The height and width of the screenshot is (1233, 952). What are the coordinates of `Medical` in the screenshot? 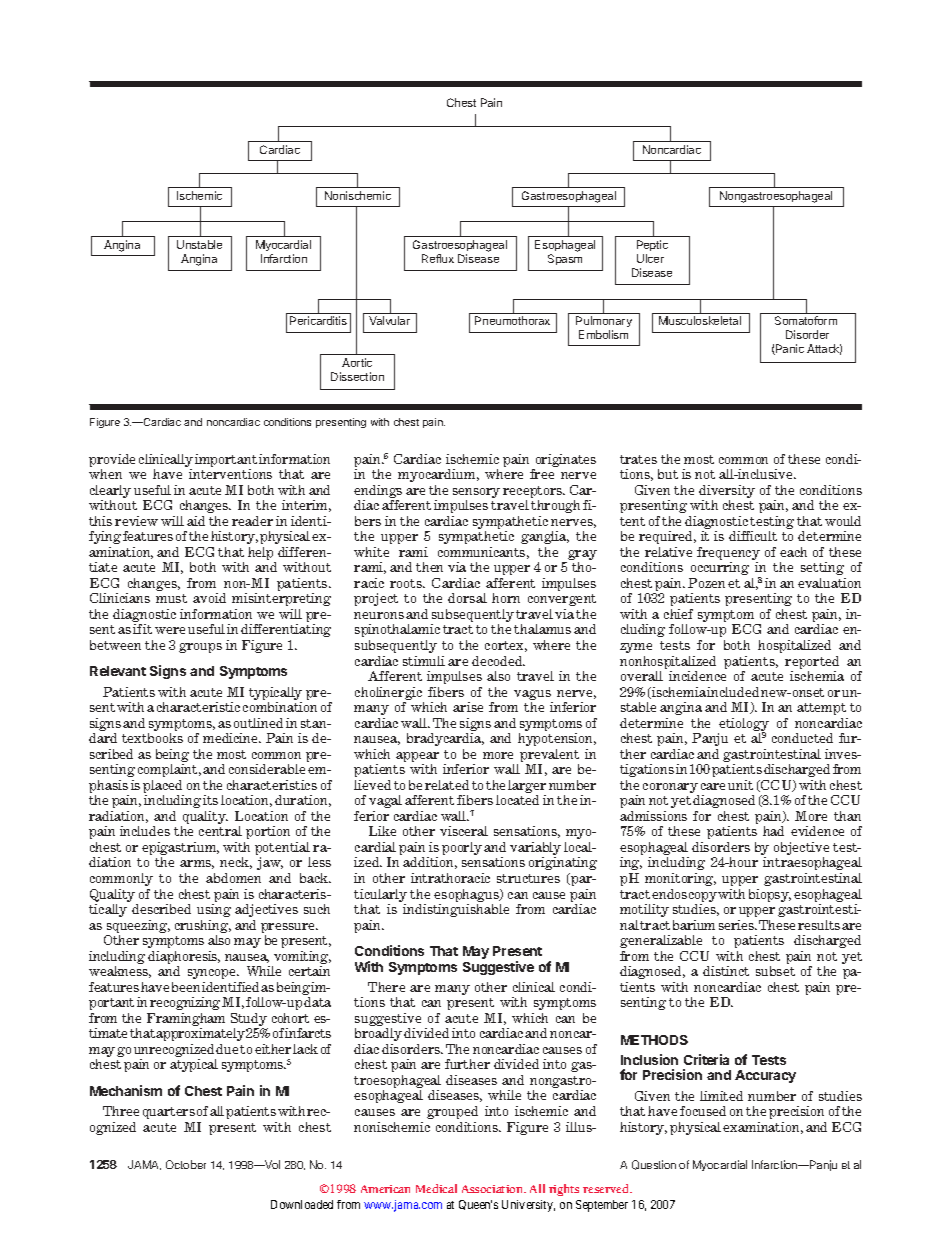 It's located at (436, 1188).
